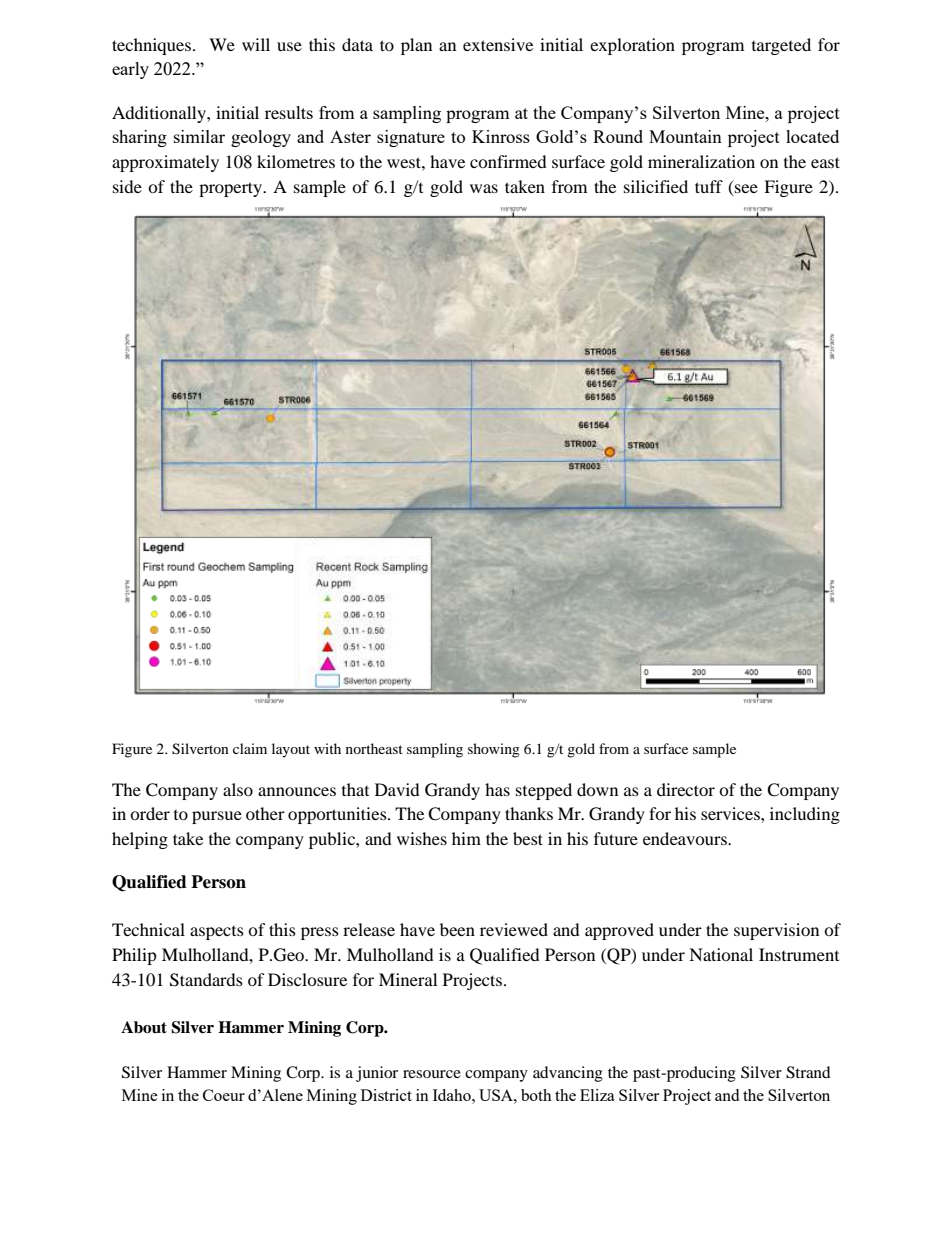 Image resolution: width=952 pixels, height=1233 pixels. I want to click on Strand, so click(808, 1072).
